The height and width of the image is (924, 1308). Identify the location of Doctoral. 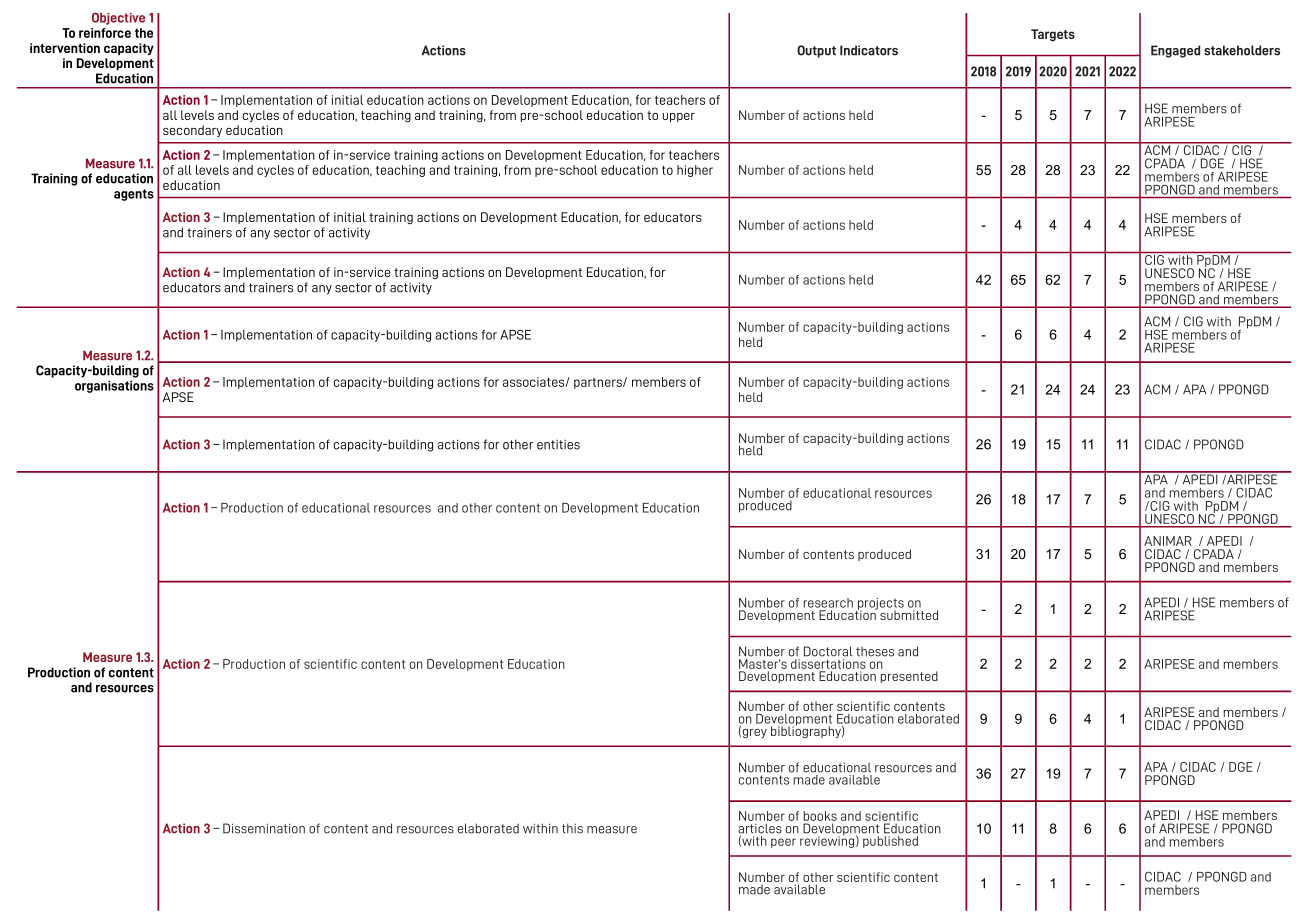
(828, 651).
